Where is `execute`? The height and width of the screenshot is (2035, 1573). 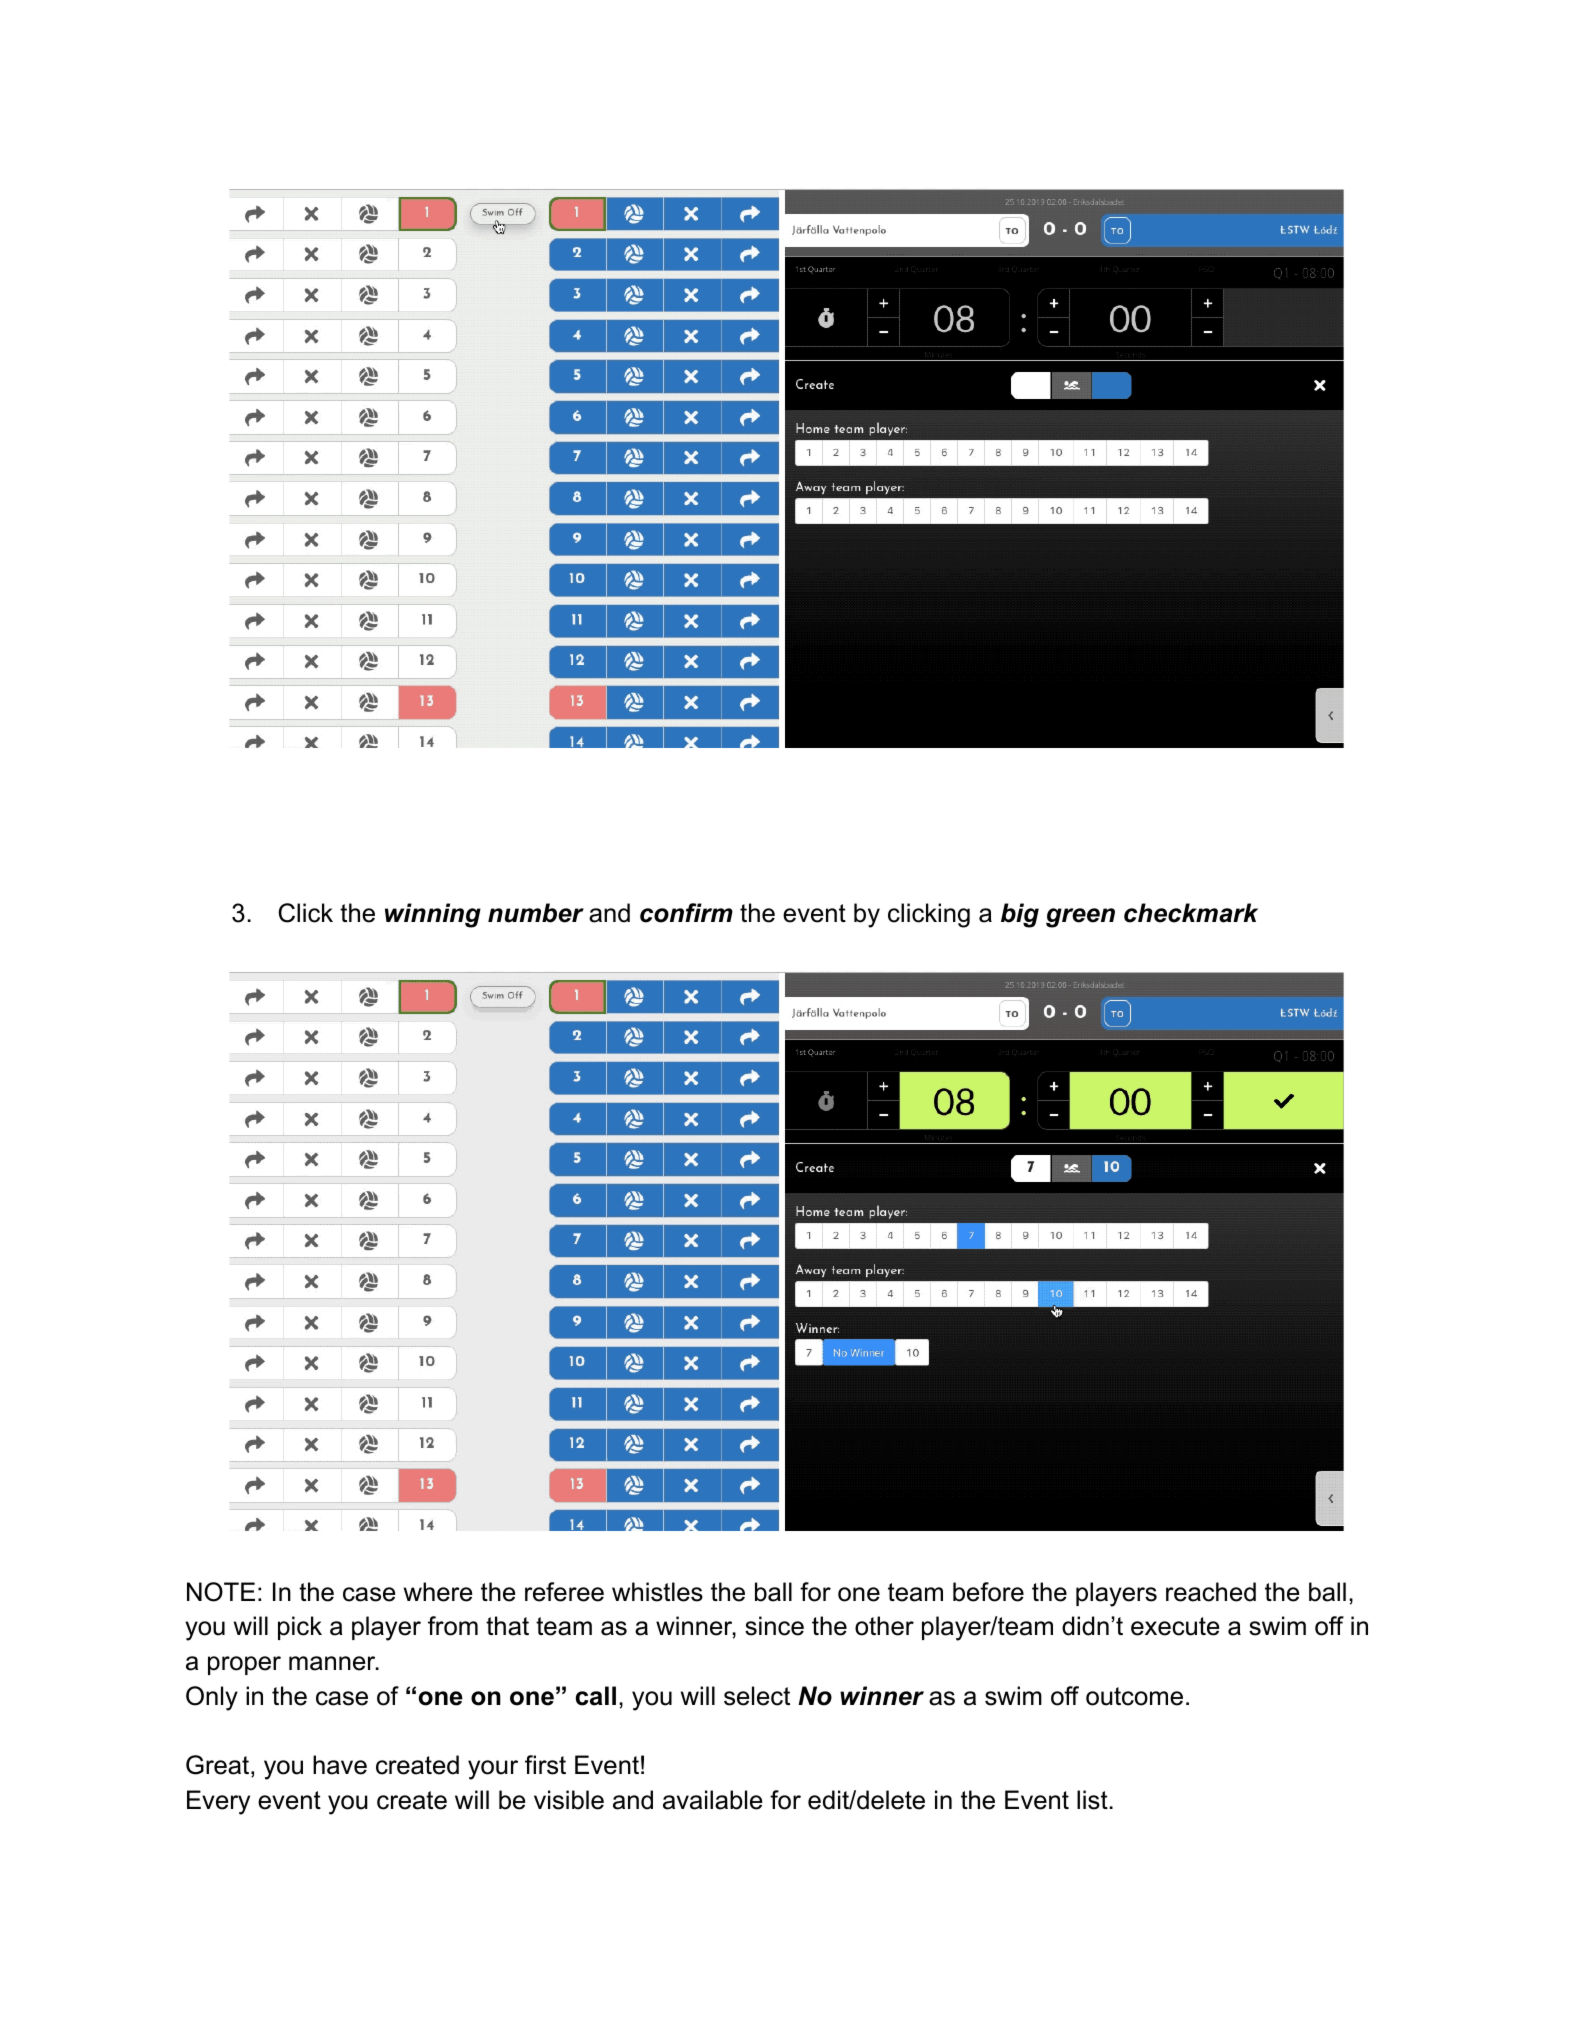
execute is located at coordinates (1175, 1626).
